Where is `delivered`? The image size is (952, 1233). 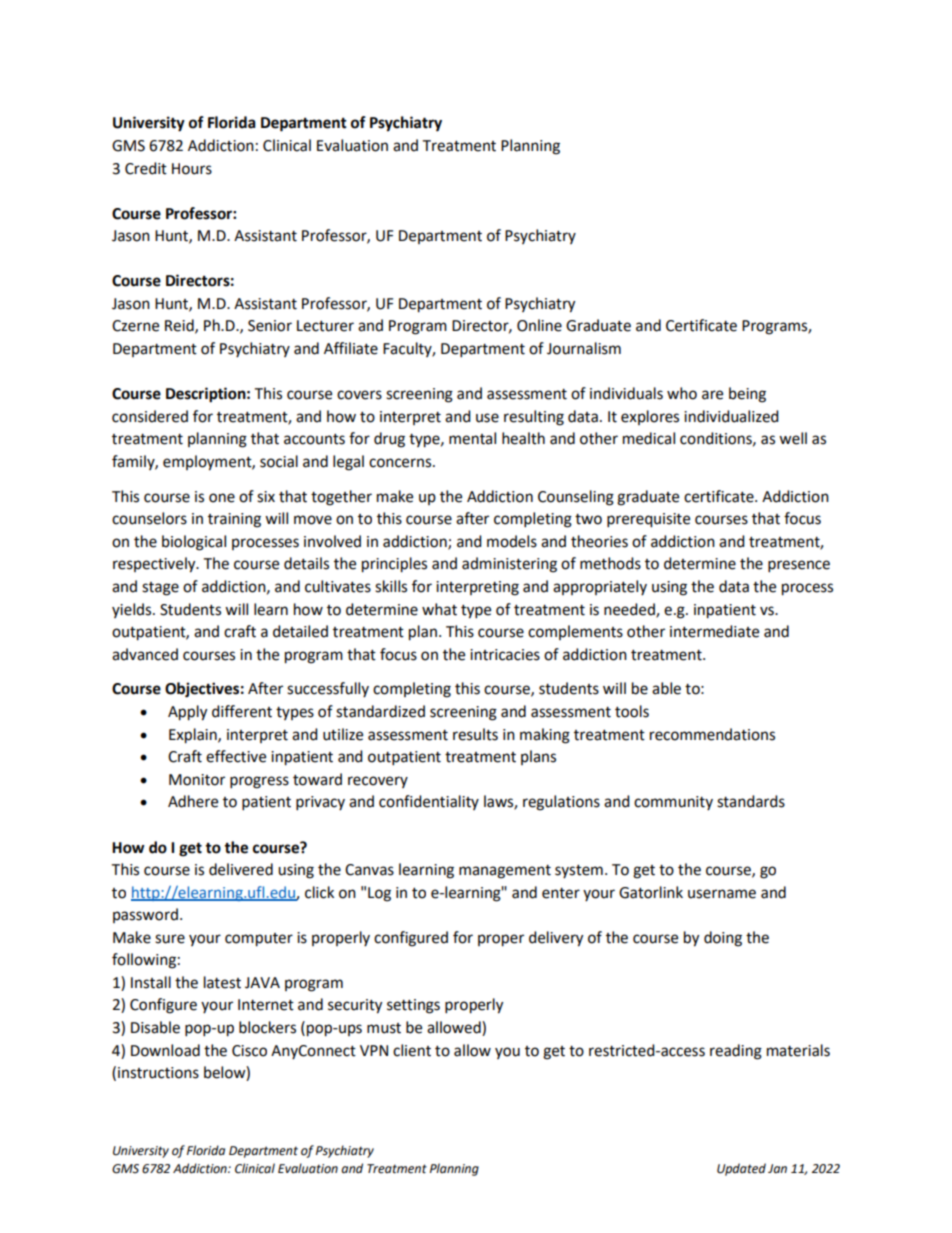 delivered is located at coordinates (241, 869).
